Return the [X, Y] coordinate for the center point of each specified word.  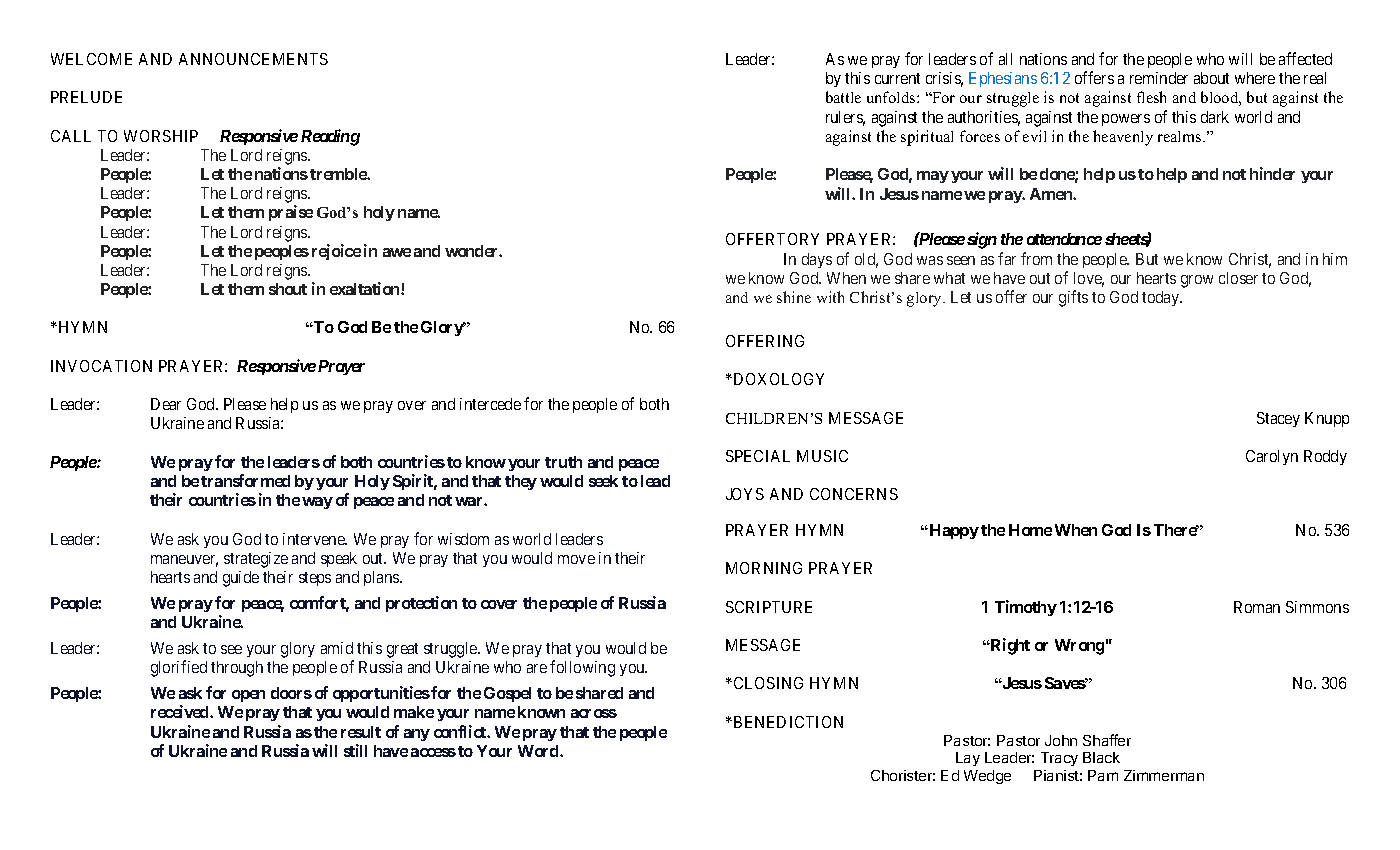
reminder [1159, 78]
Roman [1257, 607]
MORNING [764, 568]
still [355, 750]
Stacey [1278, 419]
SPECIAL [758, 456]
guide [241, 579]
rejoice [336, 252]
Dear [166, 404]
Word [539, 751]
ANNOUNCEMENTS [253, 59]
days [817, 260]
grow [1197, 281]
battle [843, 97]
